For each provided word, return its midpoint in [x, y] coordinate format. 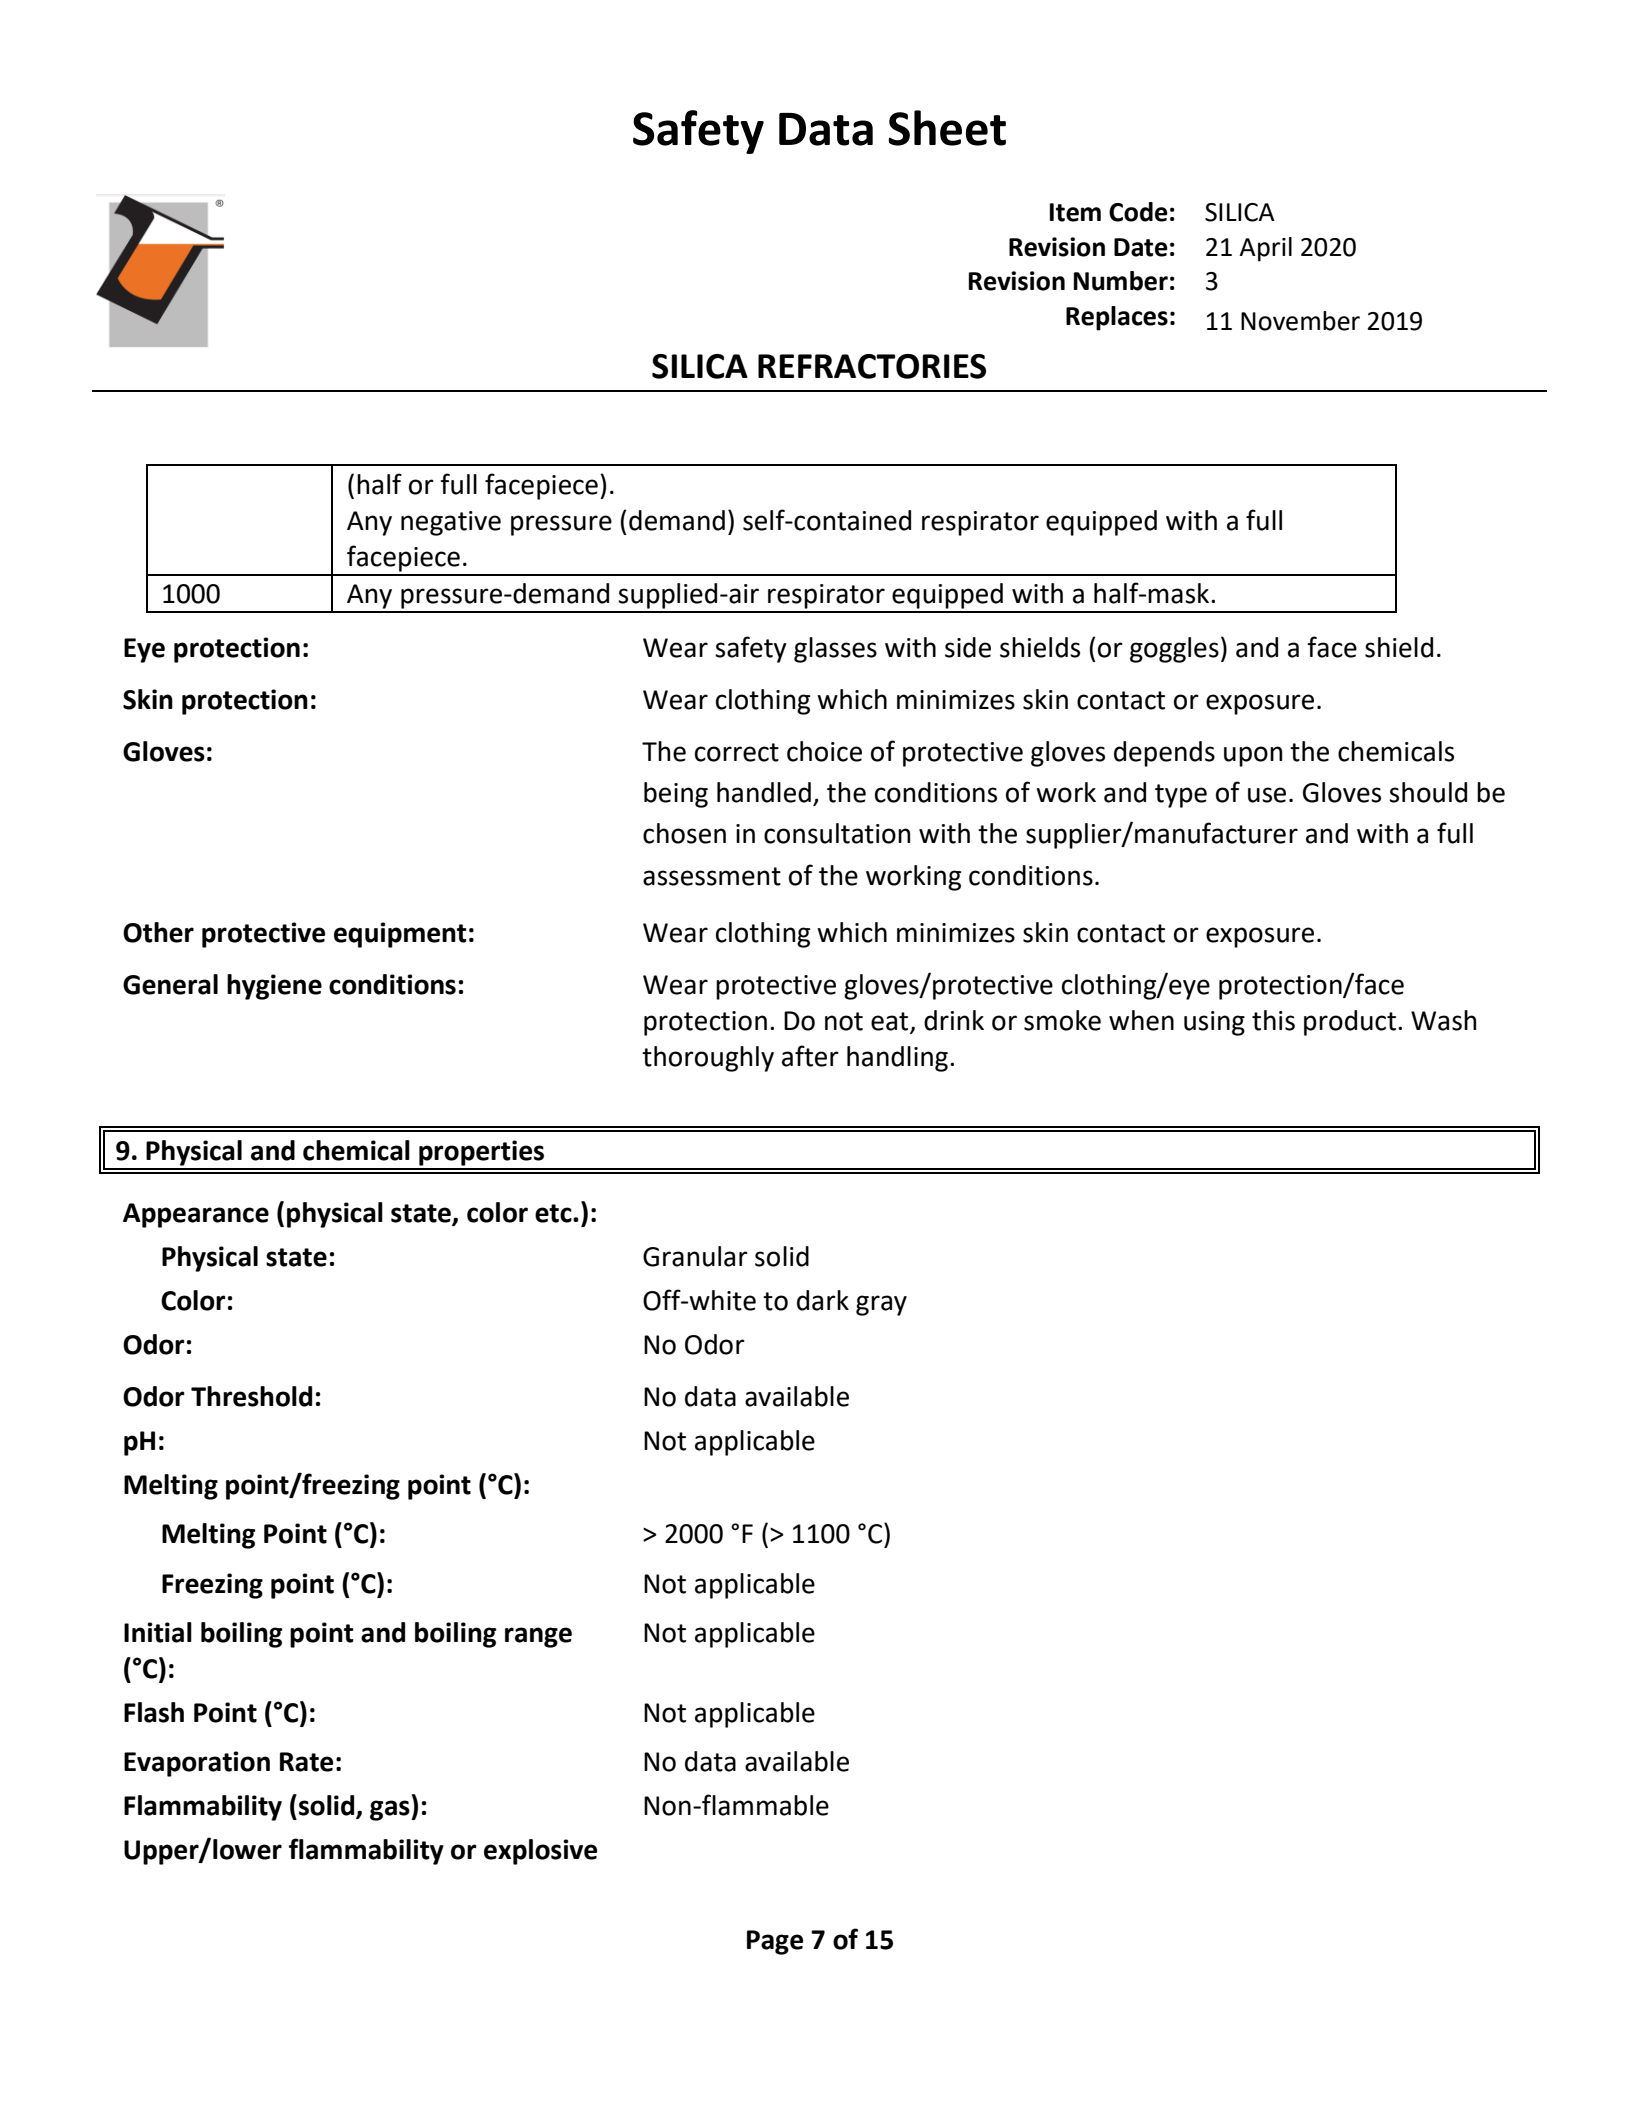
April [1265, 249]
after [810, 1056]
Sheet [947, 128]
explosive [540, 1852]
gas [391, 1810]
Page [775, 1942]
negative [451, 523]
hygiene [274, 987]
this [1273, 1020]
